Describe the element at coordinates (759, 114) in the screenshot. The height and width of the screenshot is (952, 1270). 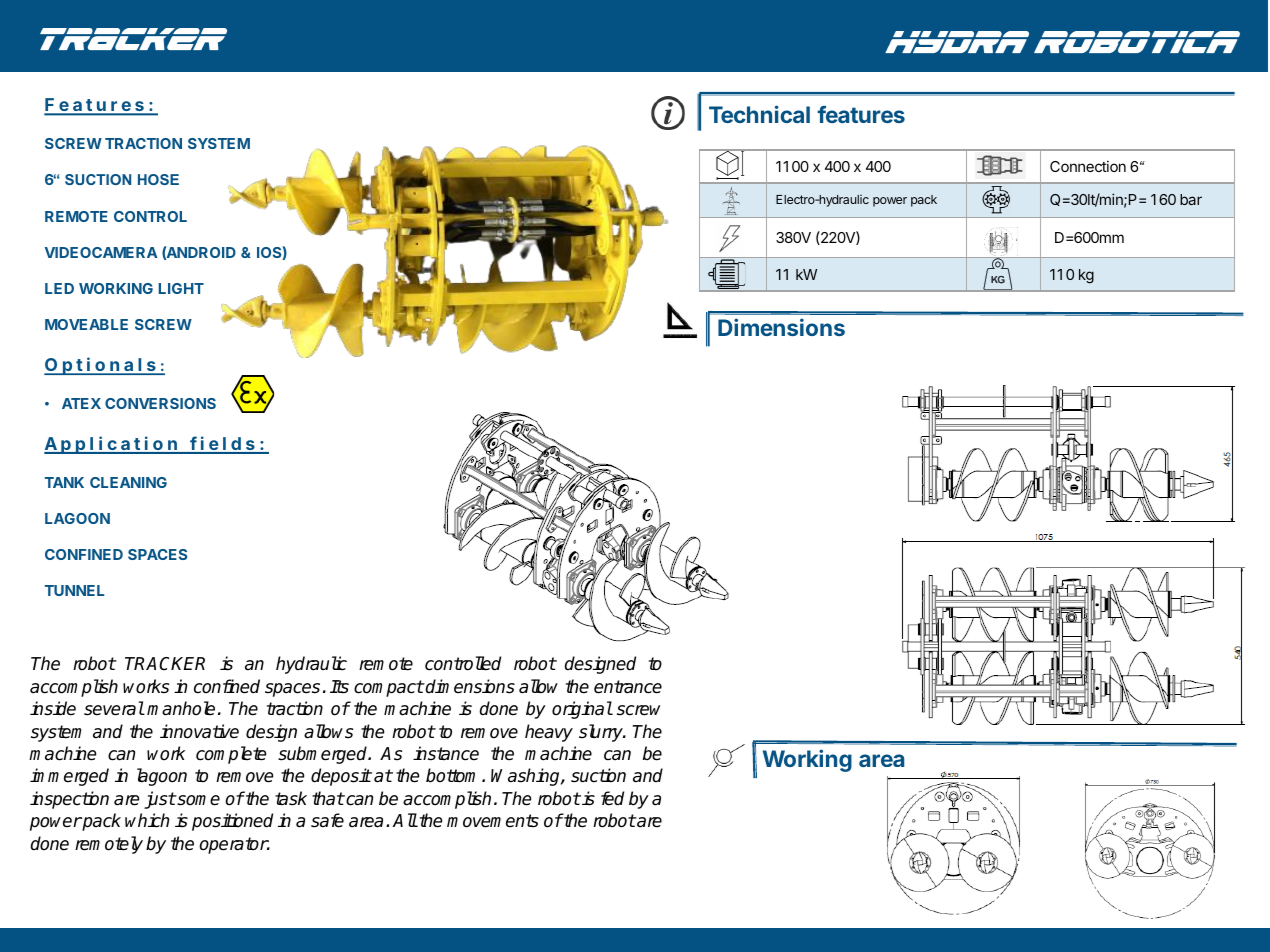
I see `Technical` at that location.
